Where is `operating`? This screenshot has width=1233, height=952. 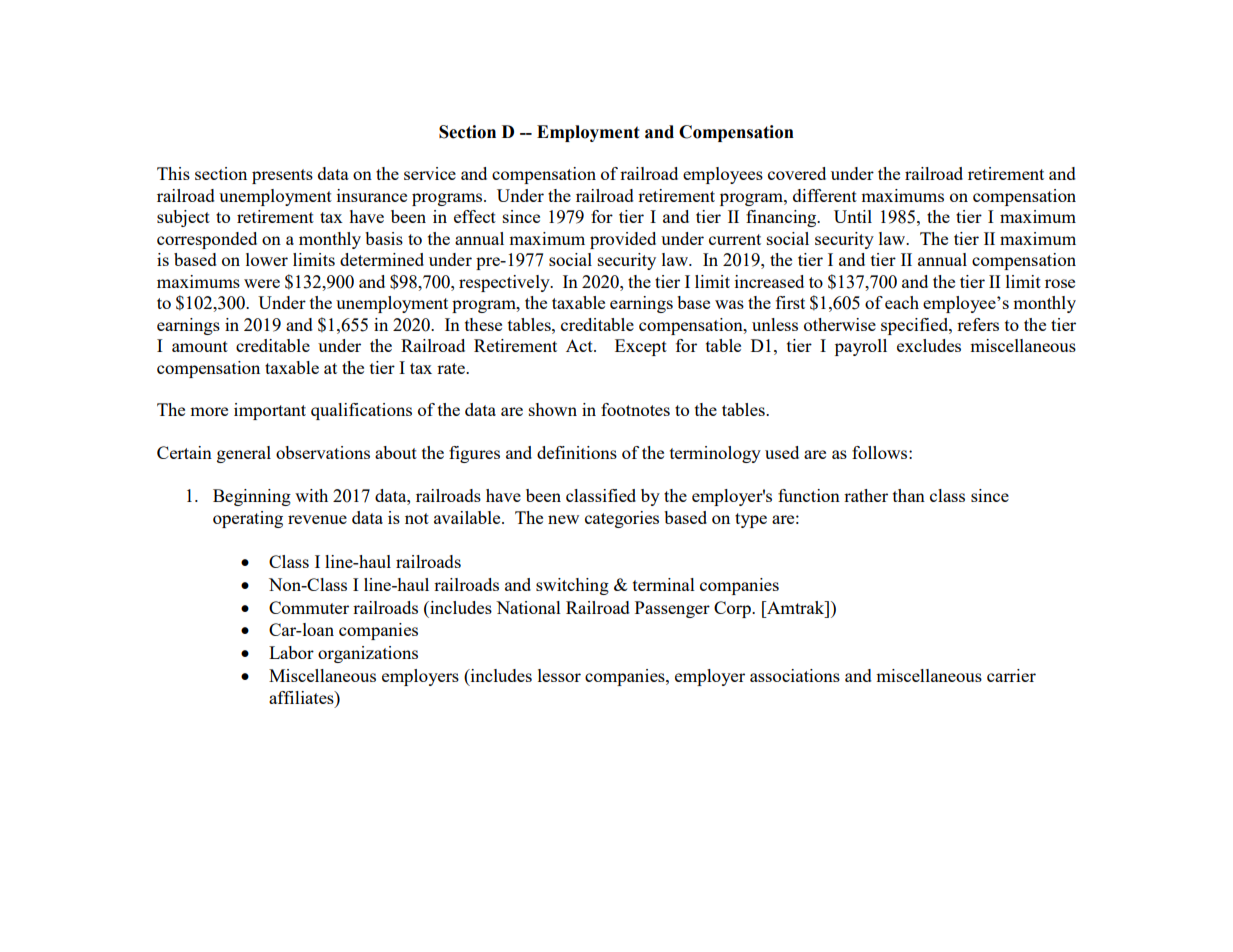 operating is located at coordinates (248, 519).
